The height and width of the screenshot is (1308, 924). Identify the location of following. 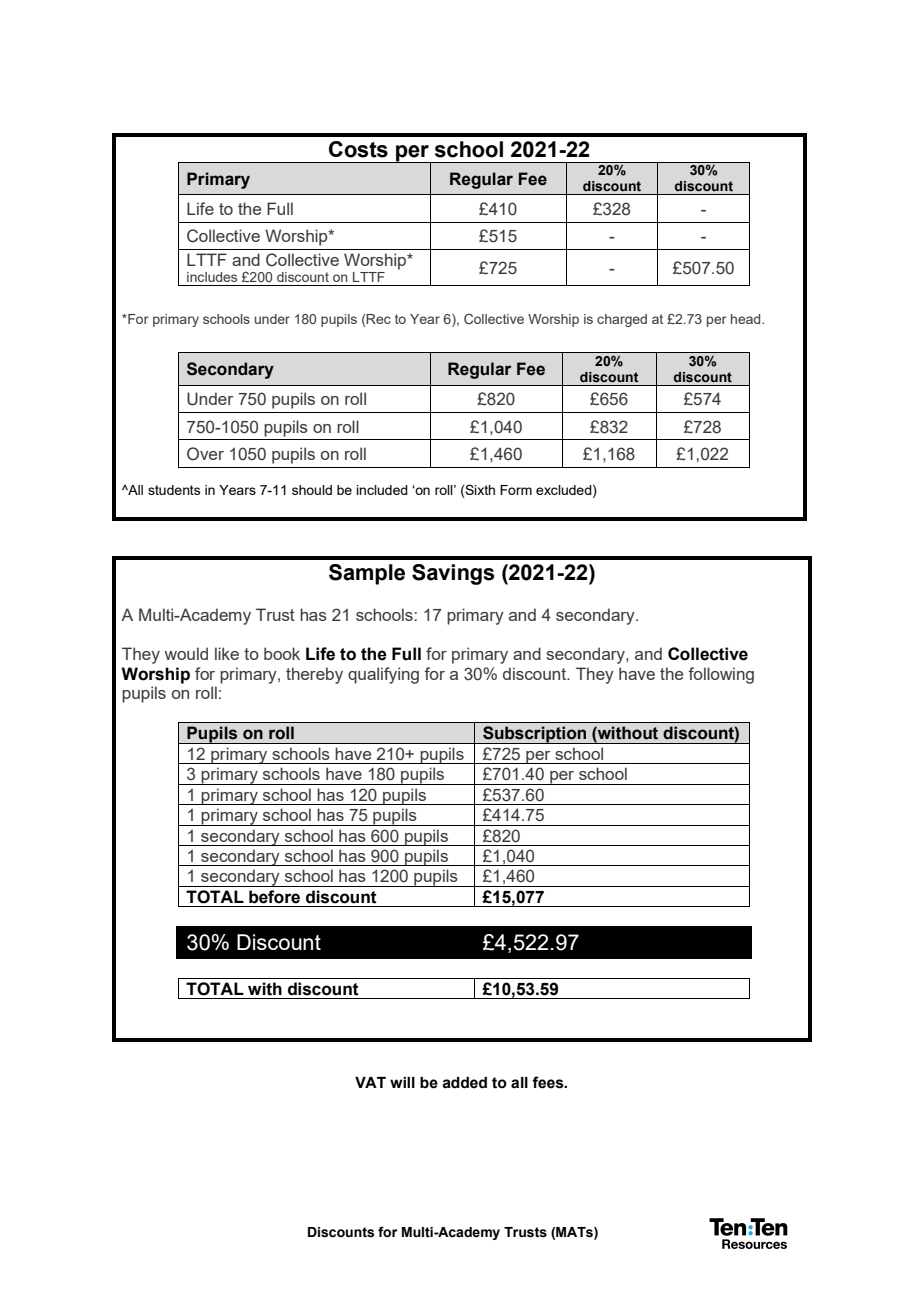
(721, 675).
